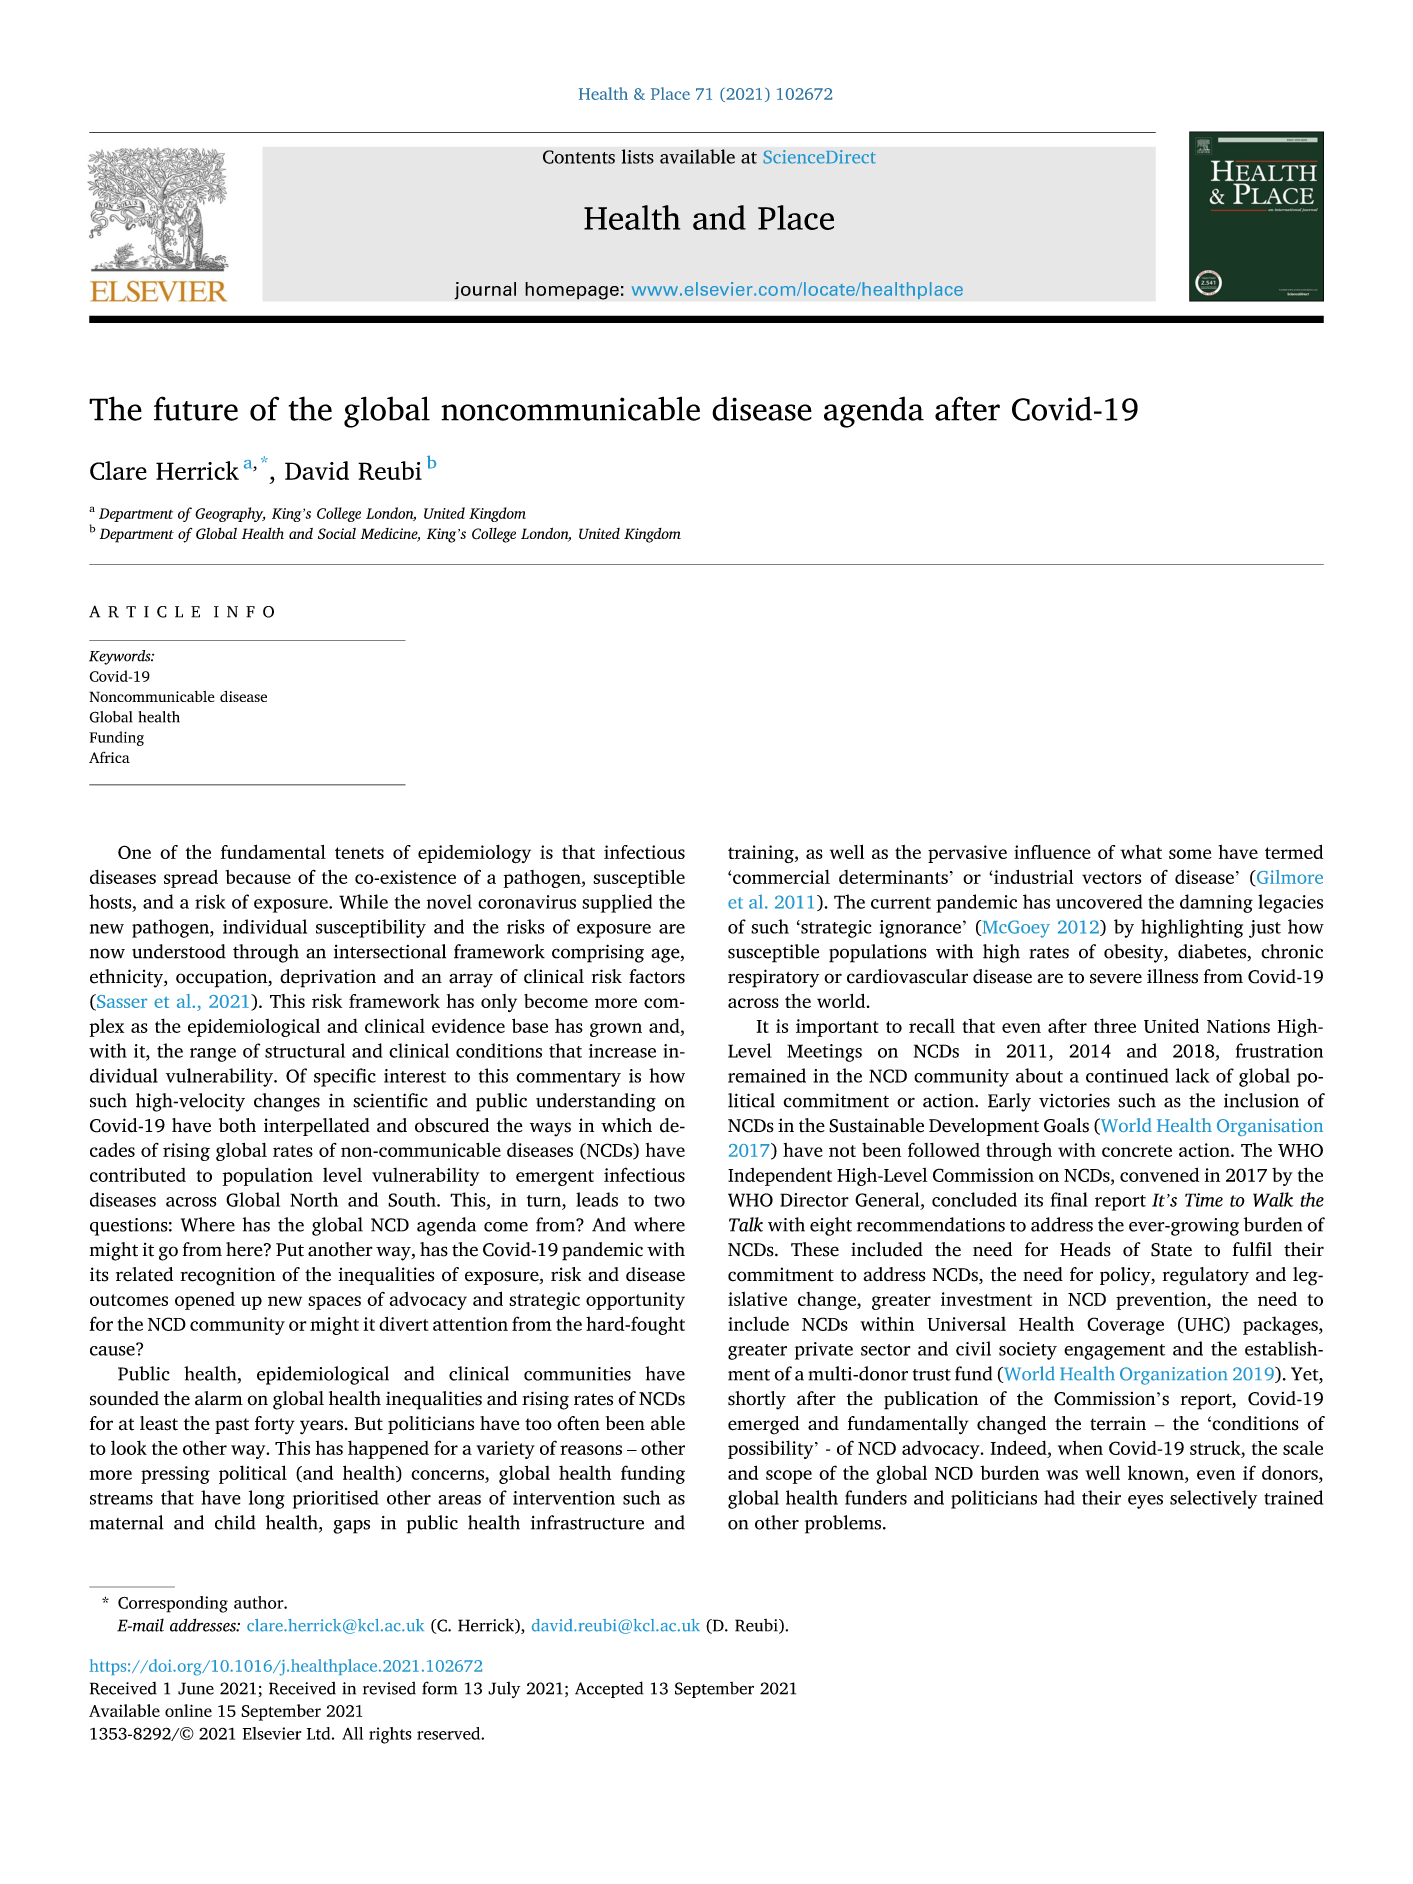 The height and width of the screenshot is (1884, 1413). What do you see at coordinates (609, 1689) in the screenshot?
I see `Accepted` at bounding box center [609, 1689].
